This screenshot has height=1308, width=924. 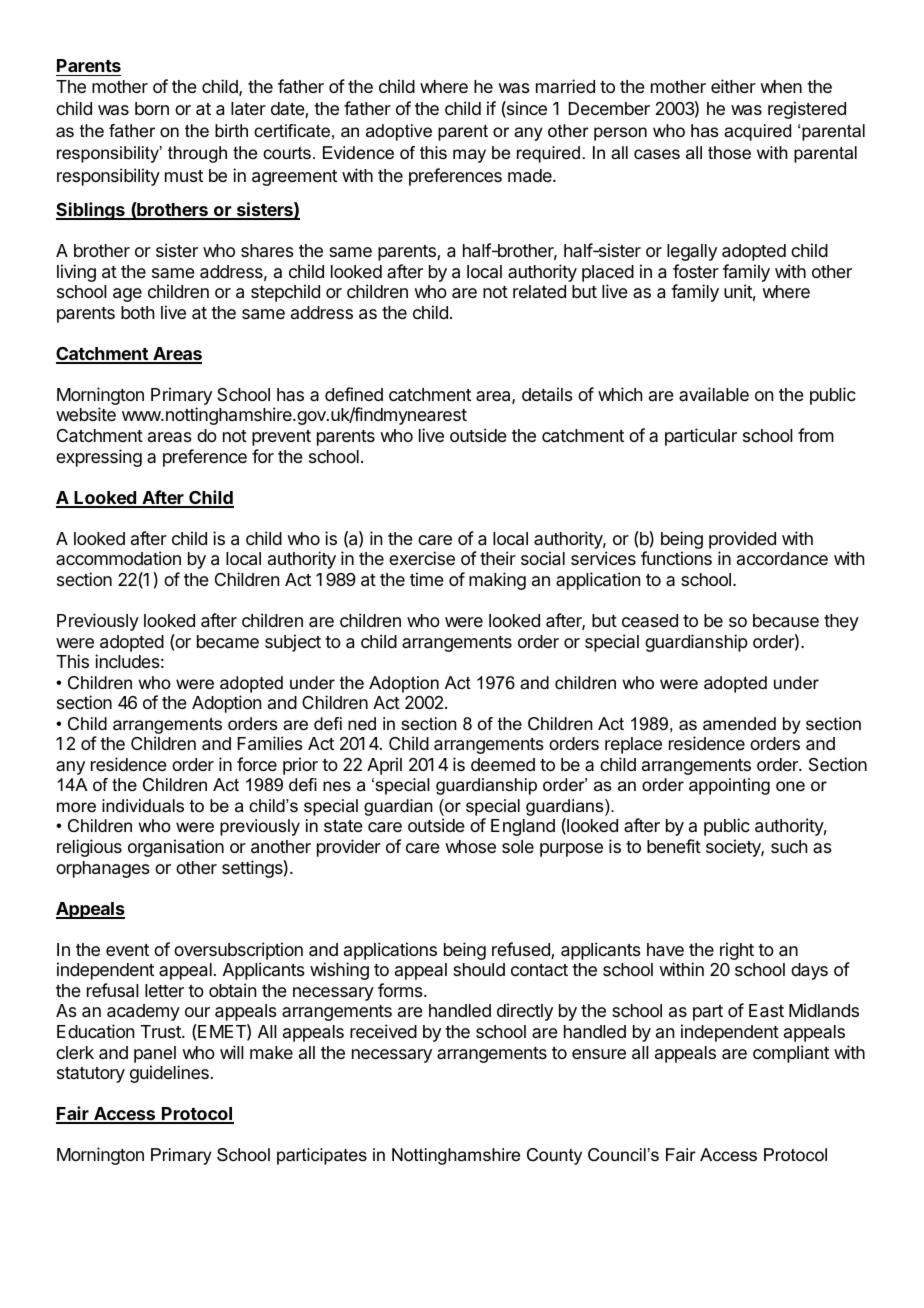 What do you see at coordinates (503, 764) in the screenshot?
I see `deemed` at bounding box center [503, 764].
